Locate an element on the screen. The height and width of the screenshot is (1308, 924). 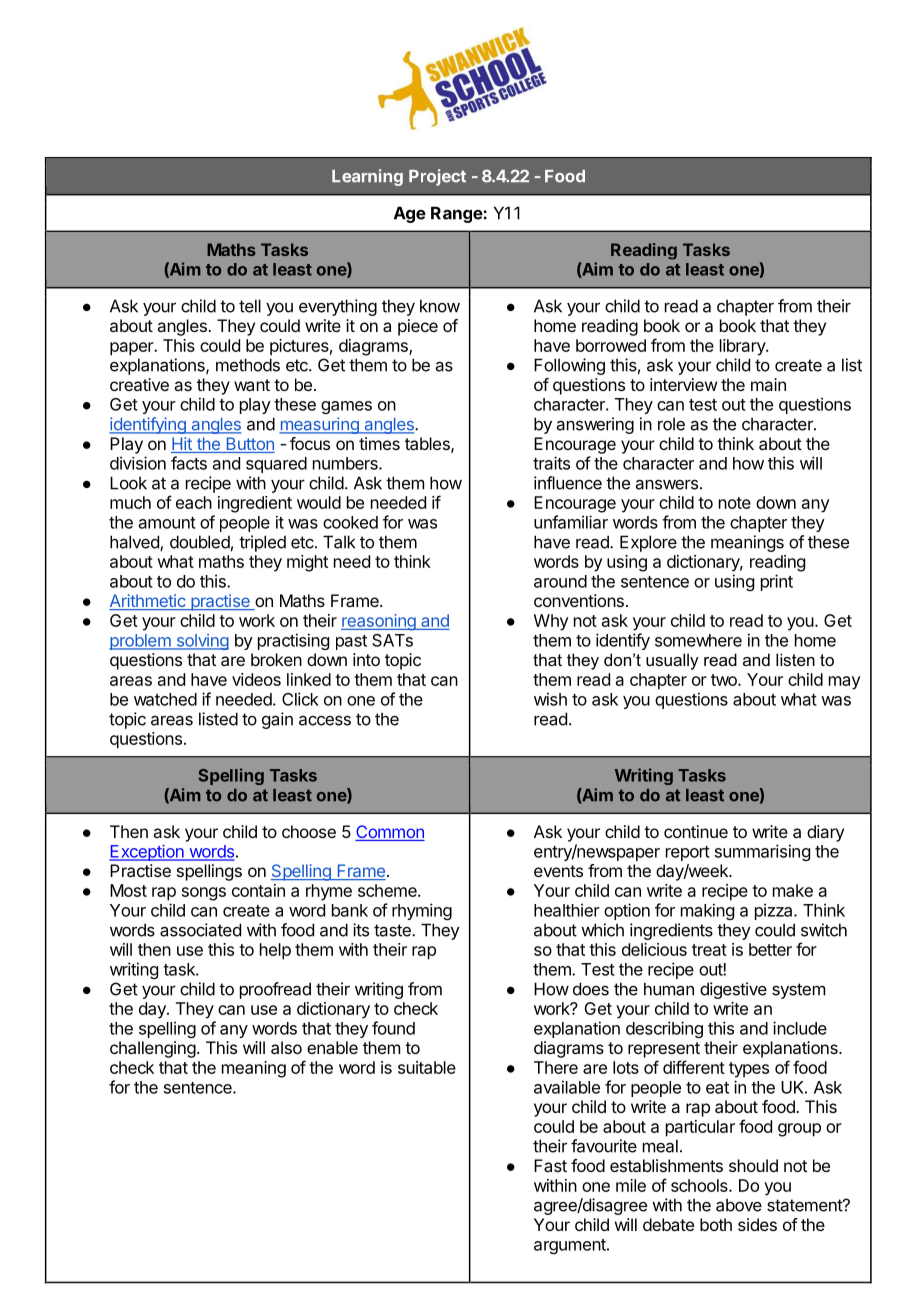
library is located at coordinates (743, 347).
